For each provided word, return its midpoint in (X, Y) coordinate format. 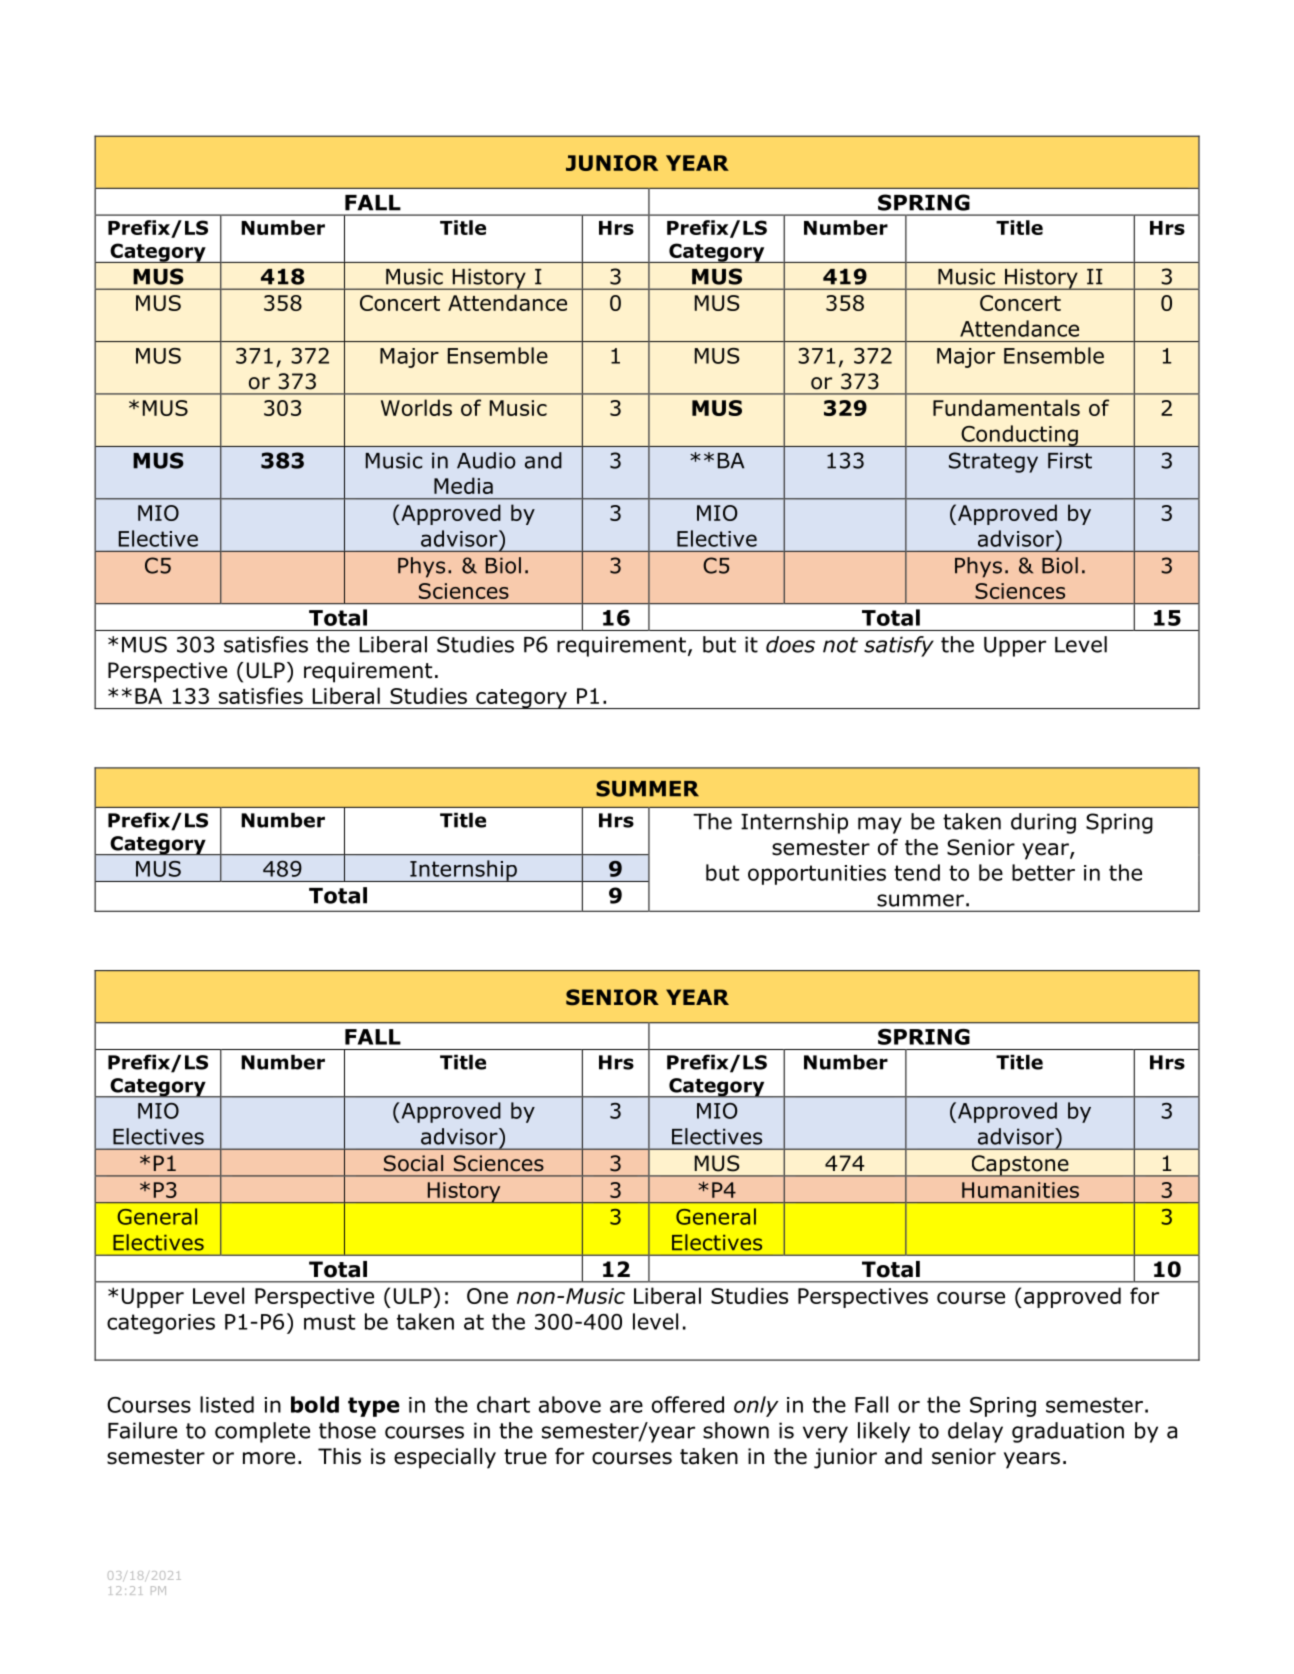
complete (262, 1432)
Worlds (416, 407)
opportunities (817, 875)
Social (413, 1163)
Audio (486, 460)
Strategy (993, 462)
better (1043, 872)
